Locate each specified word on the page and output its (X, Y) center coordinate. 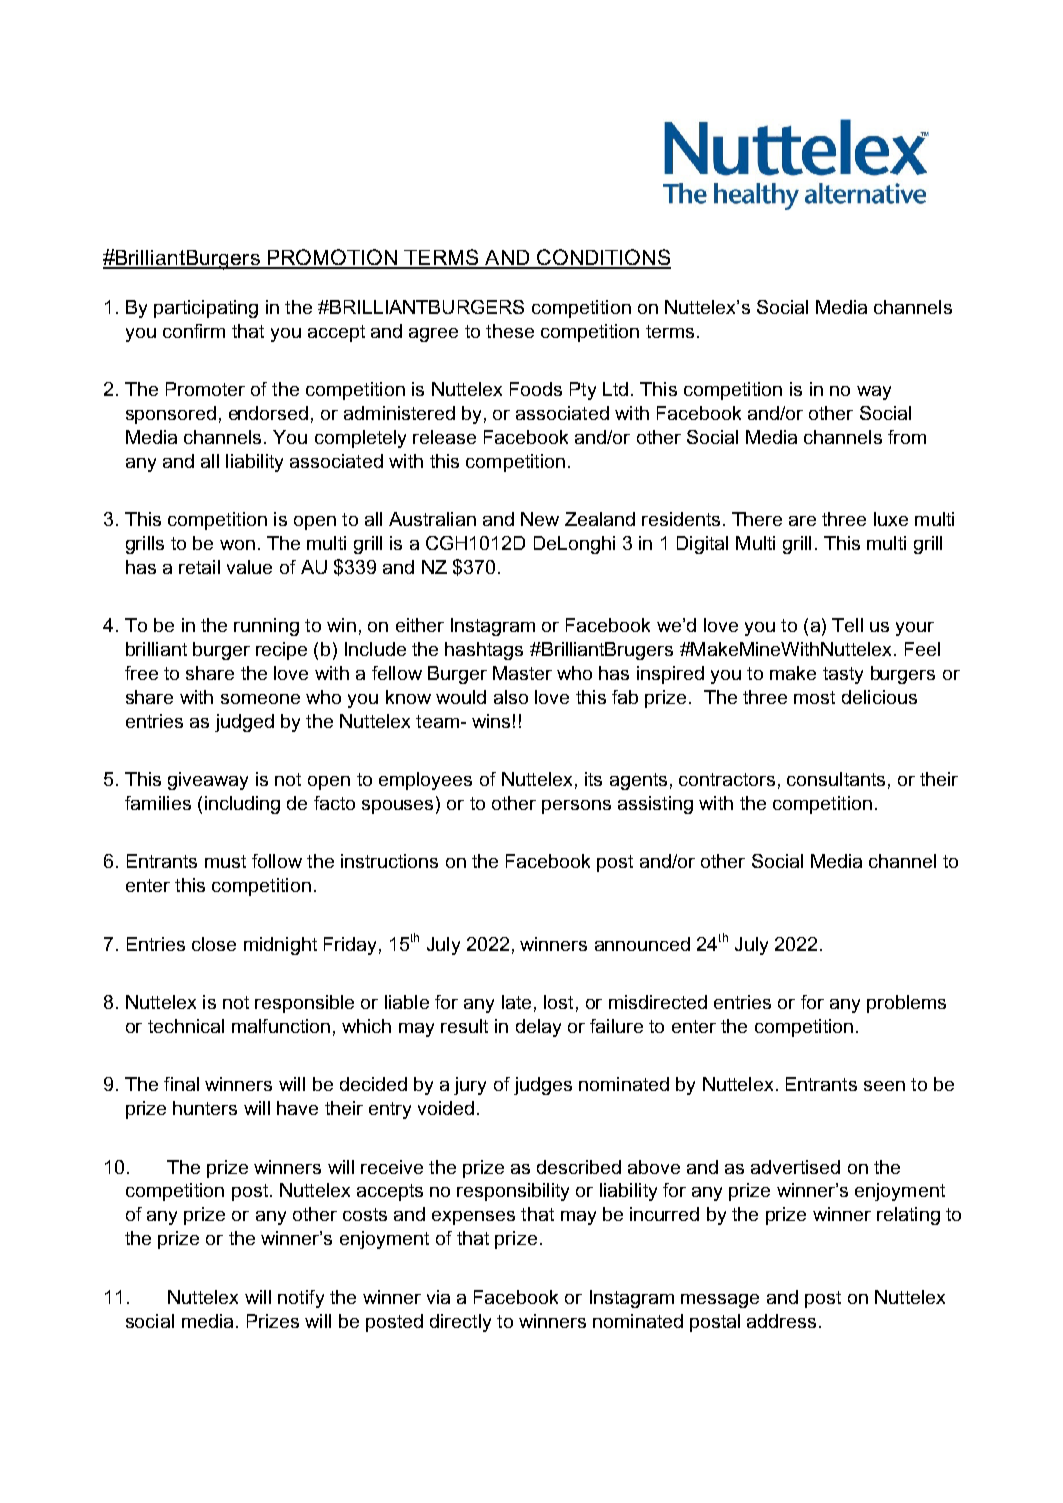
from (907, 437)
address (781, 1321)
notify (301, 1299)
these (510, 331)
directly (460, 1323)
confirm (194, 331)
